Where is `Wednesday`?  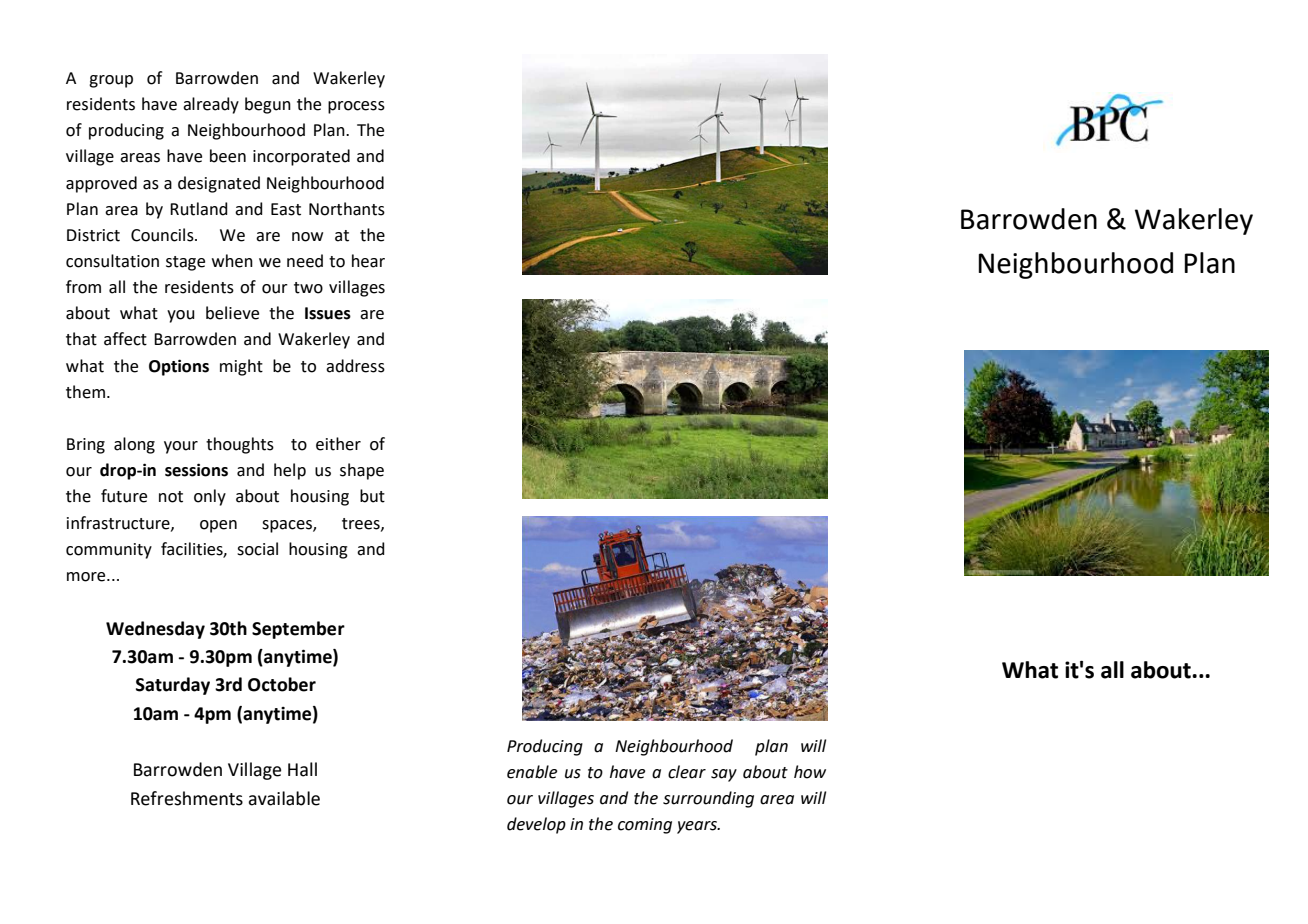 Wednesday is located at coordinates (155, 630).
